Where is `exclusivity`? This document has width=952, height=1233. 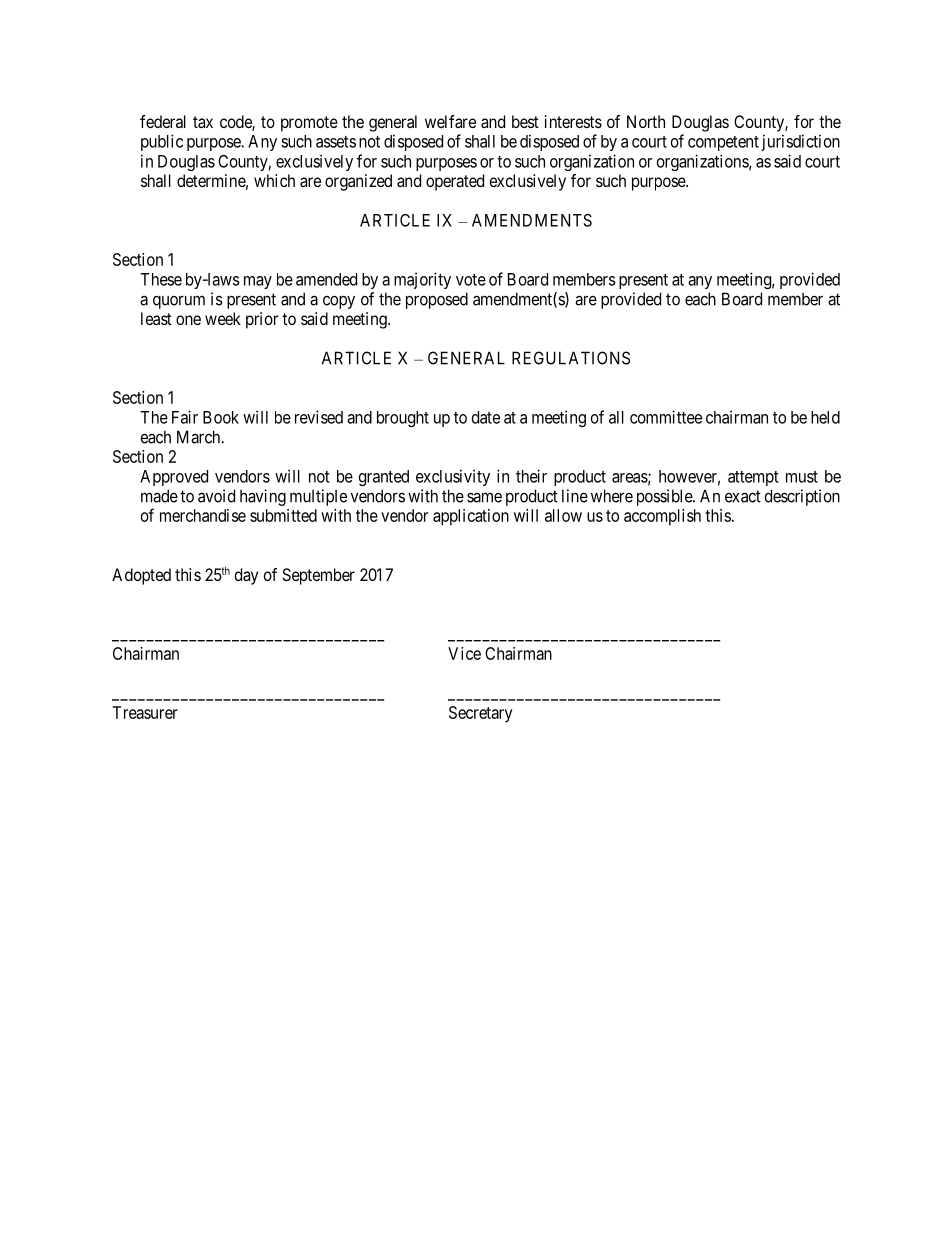
exclusivity is located at coordinates (453, 477).
